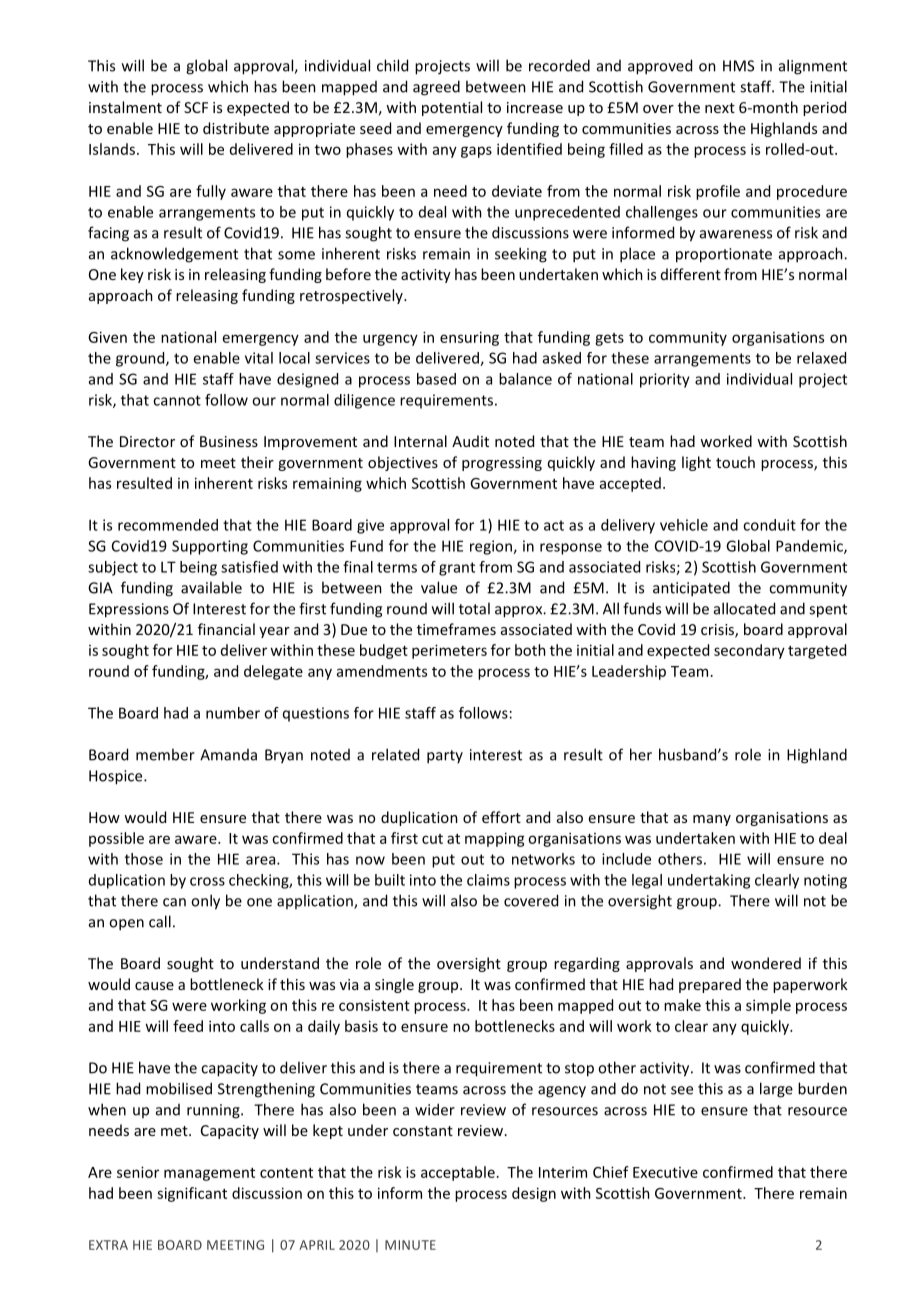  I want to click on wondered, so click(766, 963).
